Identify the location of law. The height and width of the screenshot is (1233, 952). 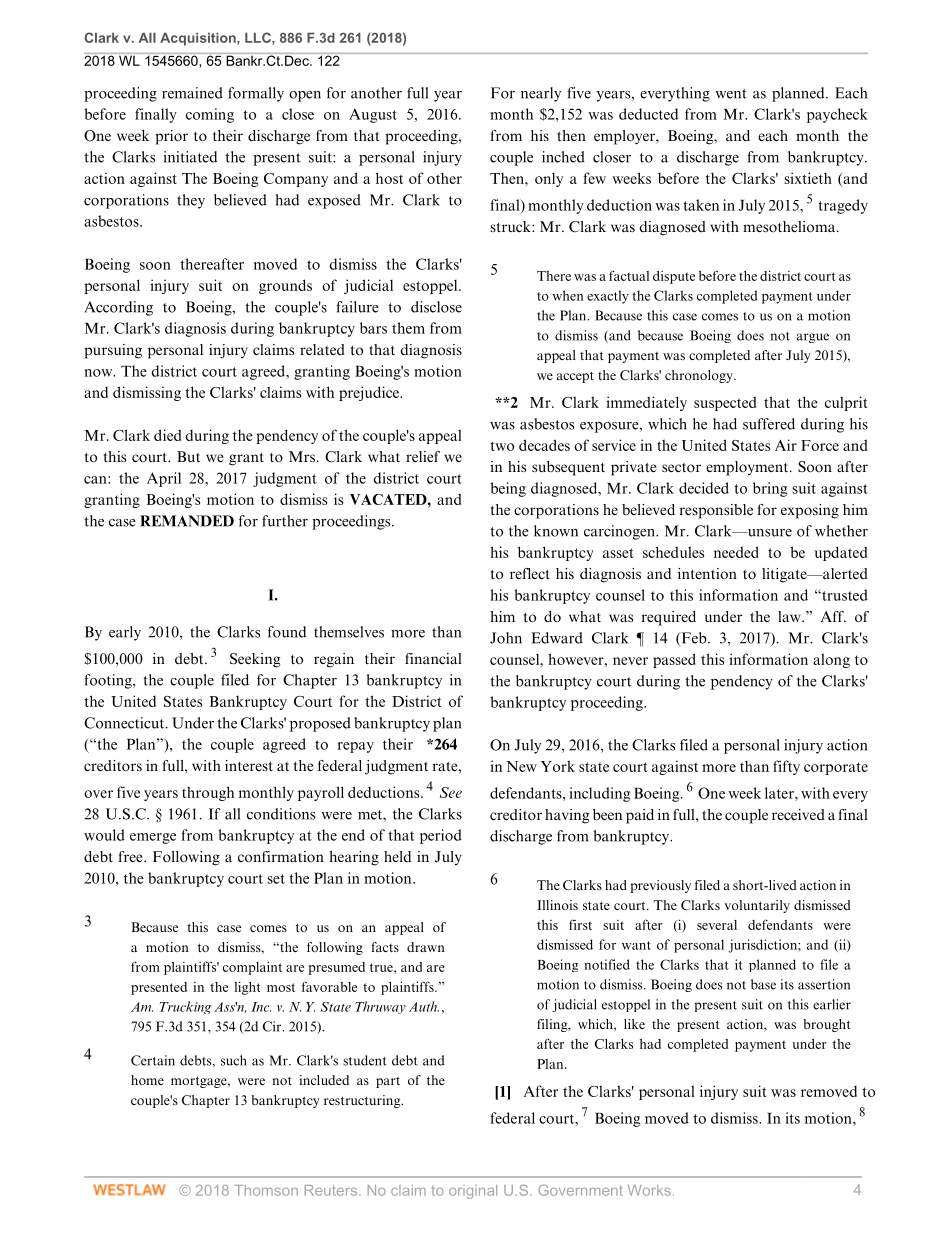
(790, 616).
